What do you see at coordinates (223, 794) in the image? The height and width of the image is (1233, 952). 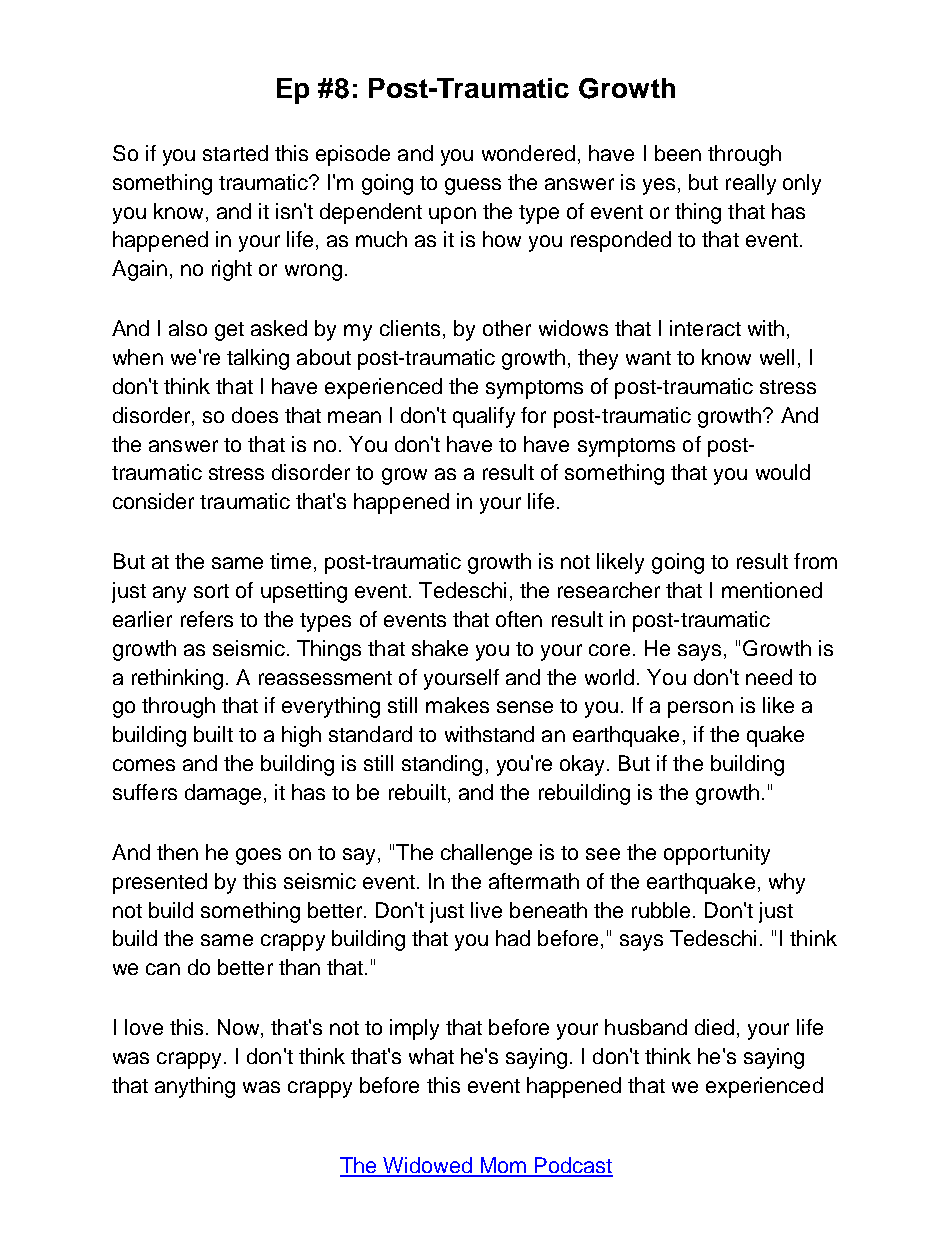 I see `damage` at bounding box center [223, 794].
